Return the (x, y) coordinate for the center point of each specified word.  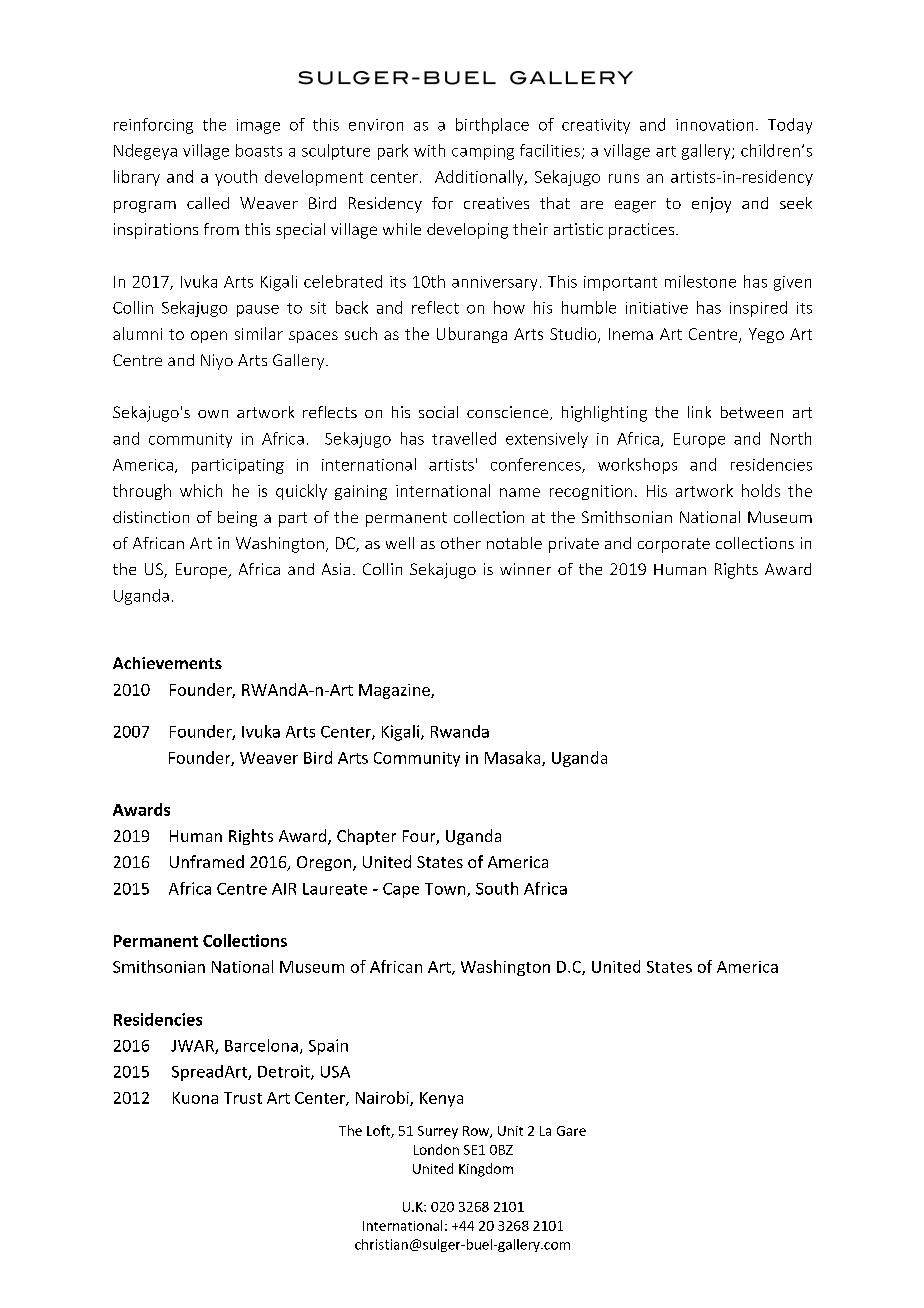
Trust (243, 1098)
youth (236, 178)
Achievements (167, 663)
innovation (714, 125)
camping (483, 152)
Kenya (441, 1099)
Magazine (395, 691)
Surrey (438, 1132)
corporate (674, 545)
